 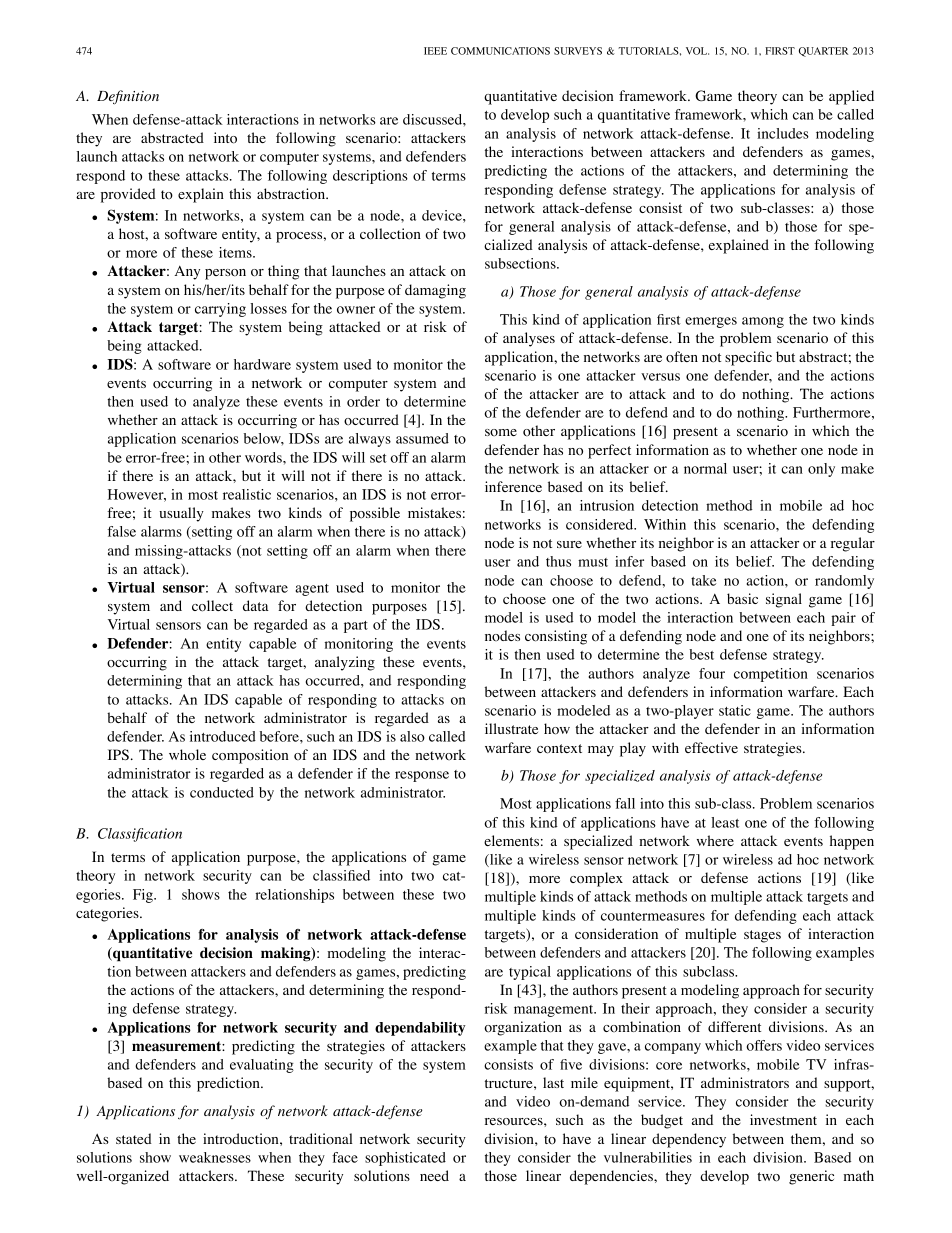 What do you see at coordinates (558, 561) in the document?
I see `thus` at bounding box center [558, 561].
